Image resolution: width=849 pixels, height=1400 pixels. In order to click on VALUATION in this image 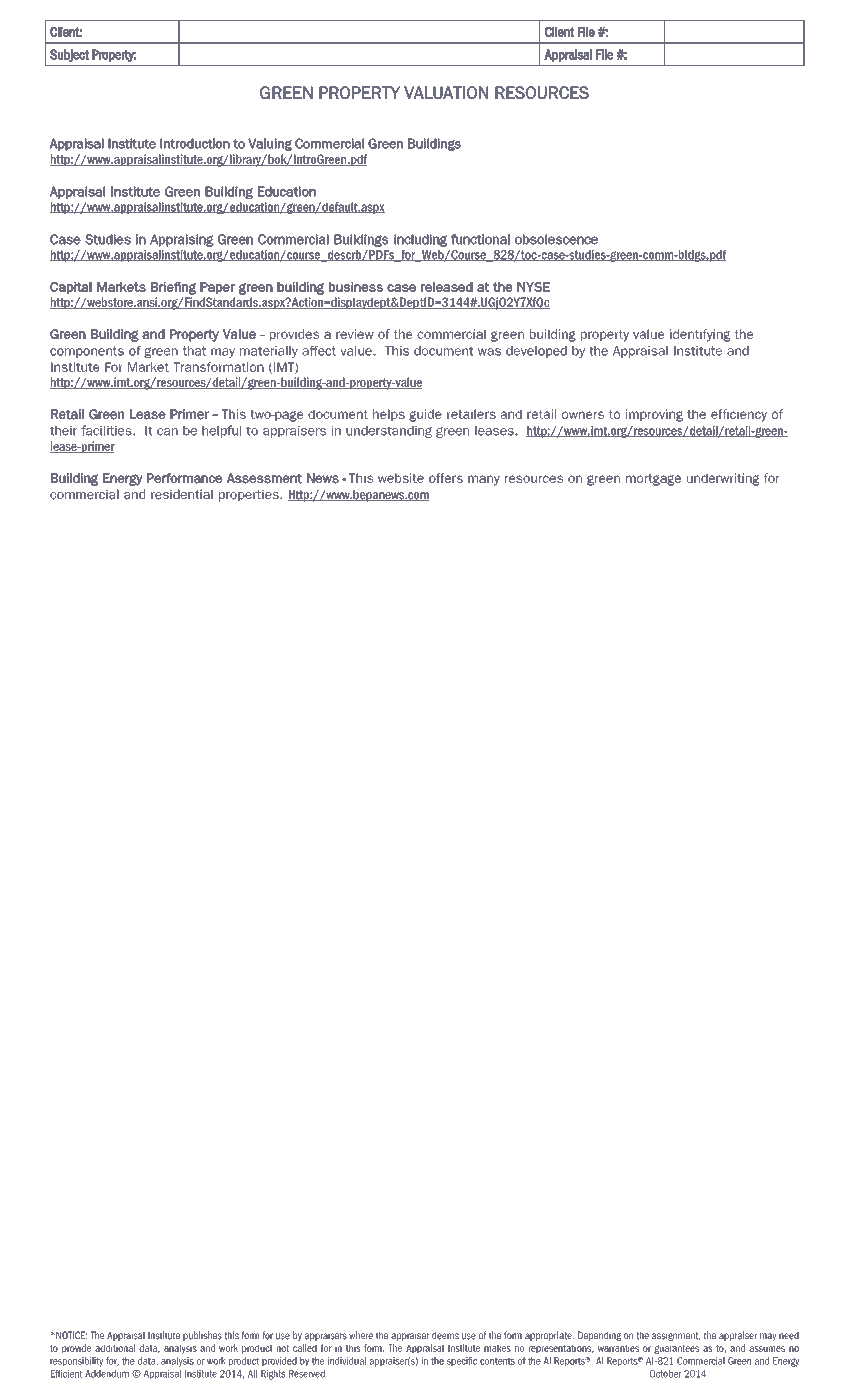, I will do `click(446, 92)`.
